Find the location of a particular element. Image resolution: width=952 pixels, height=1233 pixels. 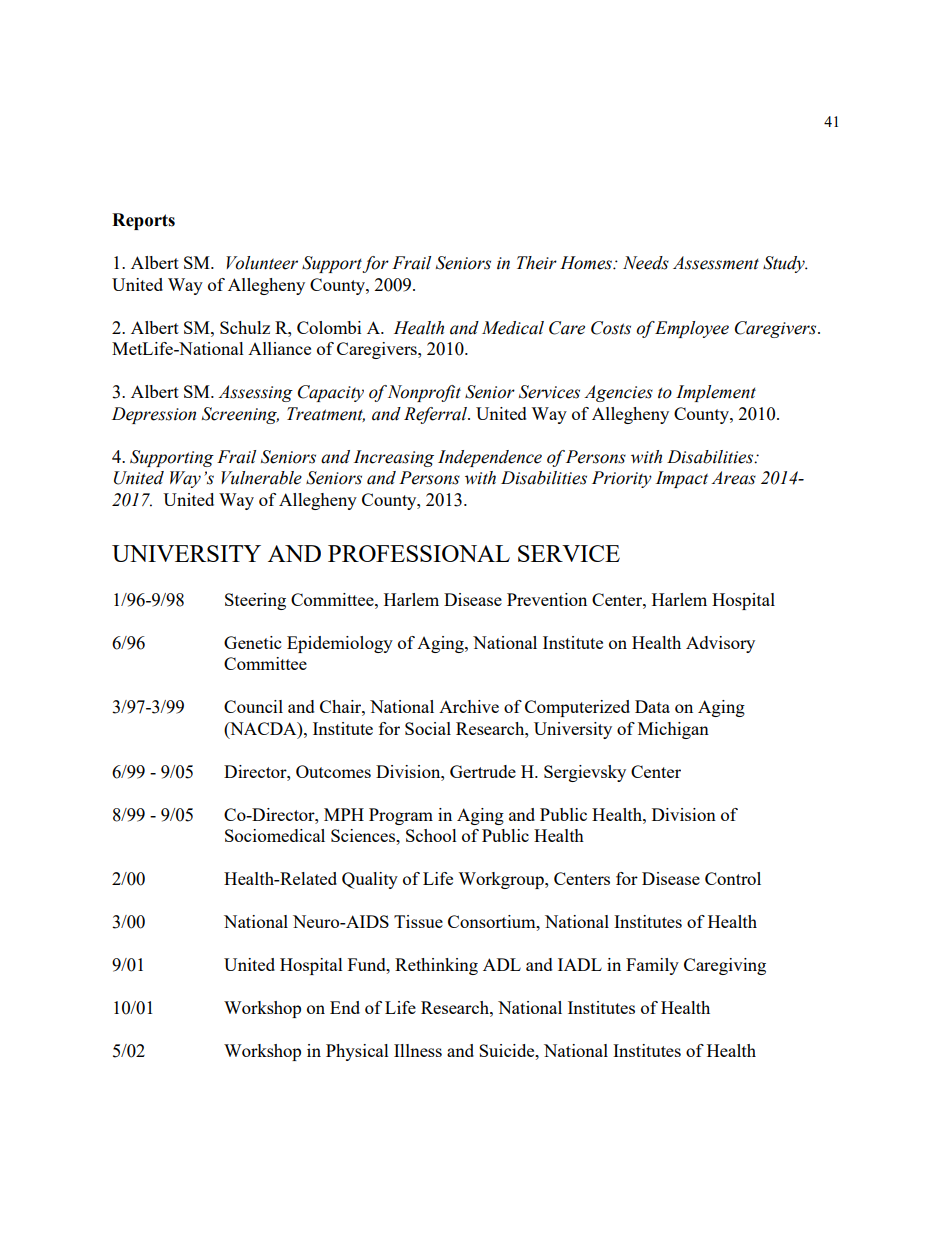

Vulnerable is located at coordinates (261, 478).
